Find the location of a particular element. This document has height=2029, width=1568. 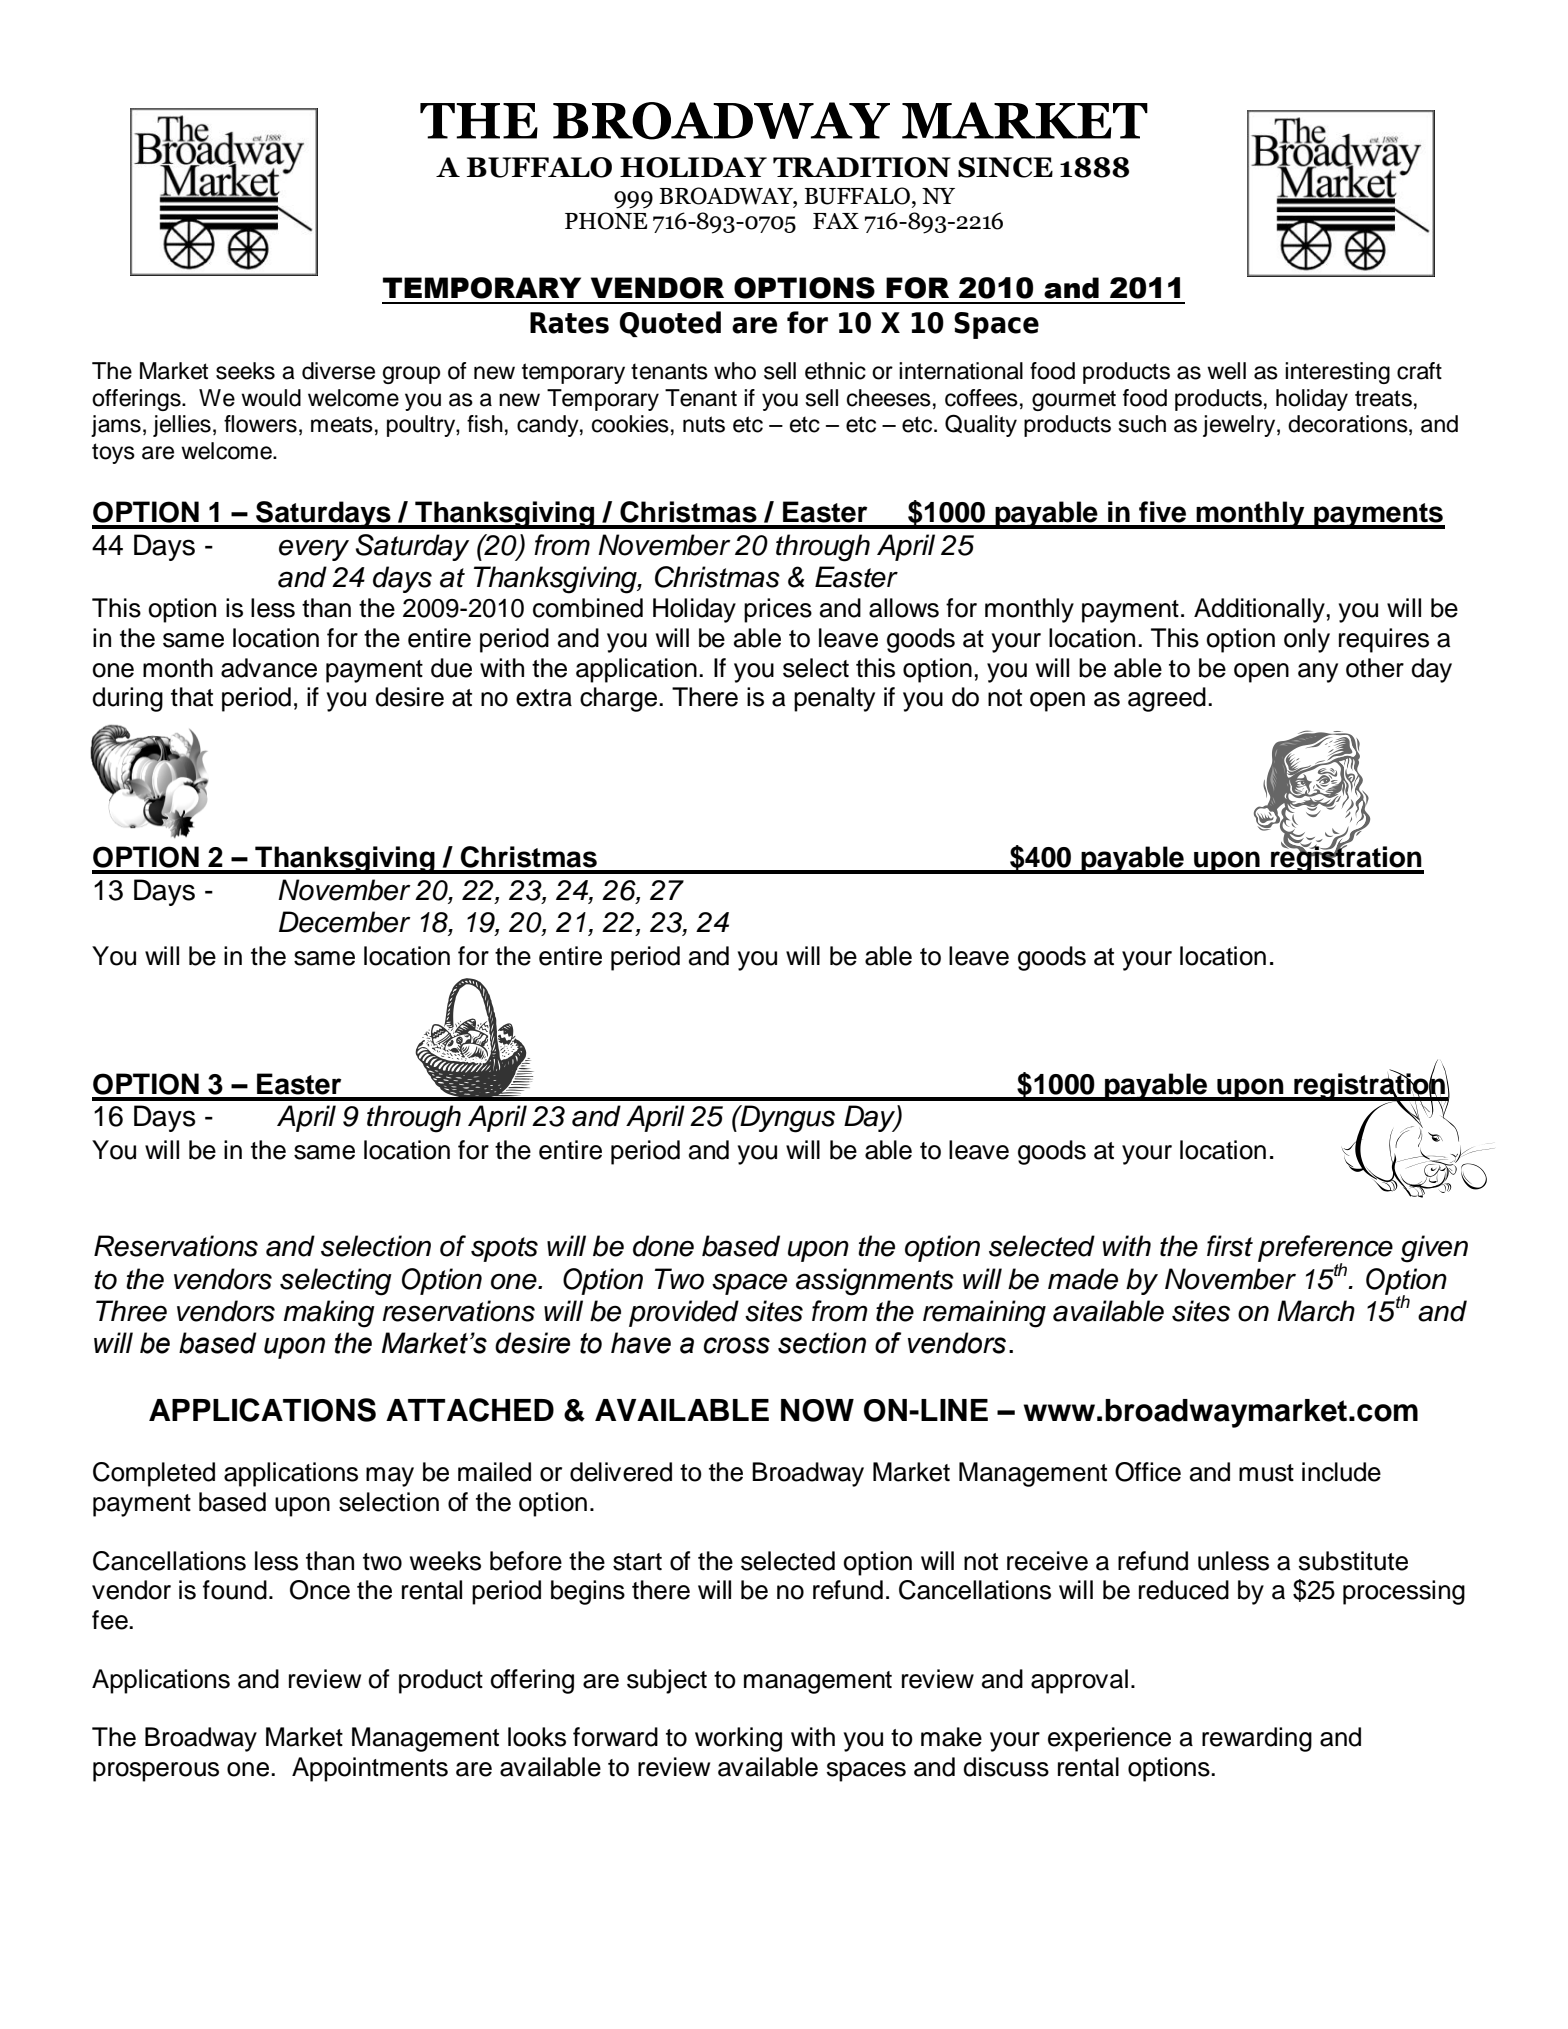

first is located at coordinates (1230, 1246).
